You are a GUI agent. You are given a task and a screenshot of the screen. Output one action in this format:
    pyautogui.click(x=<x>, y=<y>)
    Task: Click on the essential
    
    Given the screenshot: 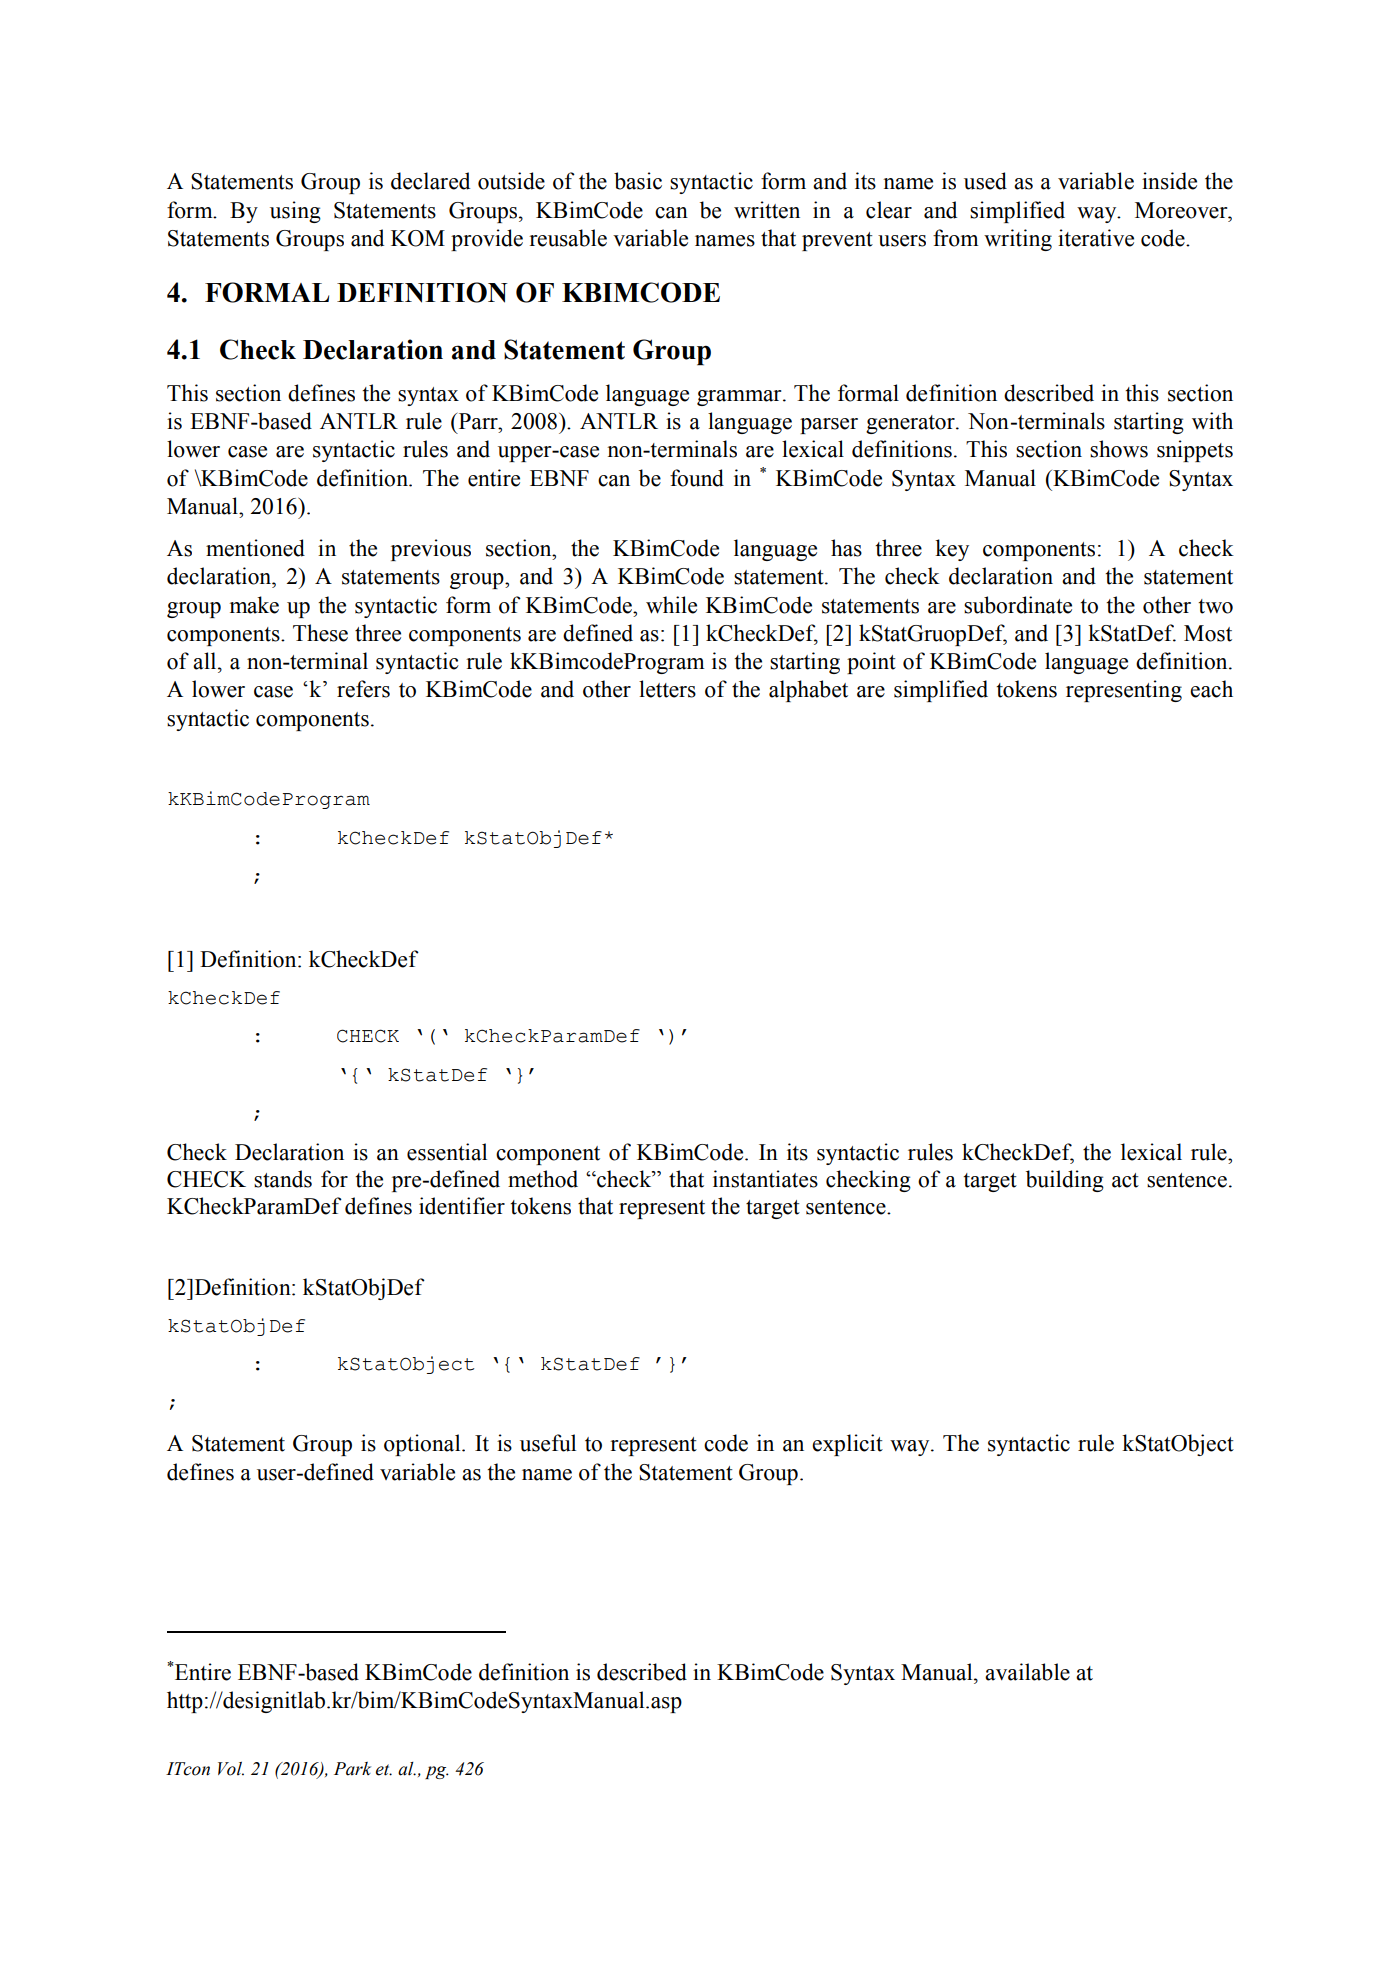 What is the action you would take?
    pyautogui.click(x=447, y=1152)
